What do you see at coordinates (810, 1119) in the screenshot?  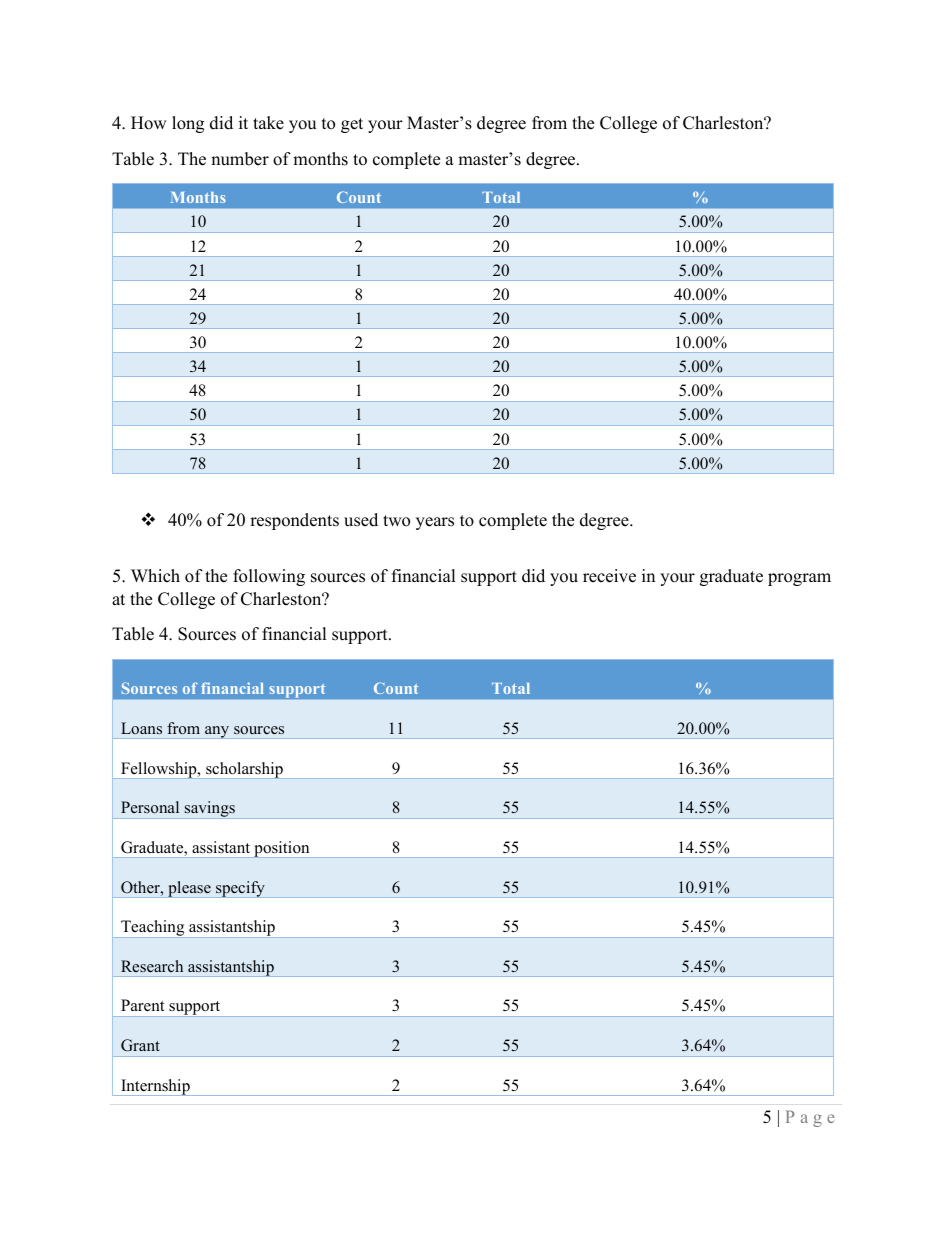 I see `Page` at bounding box center [810, 1119].
